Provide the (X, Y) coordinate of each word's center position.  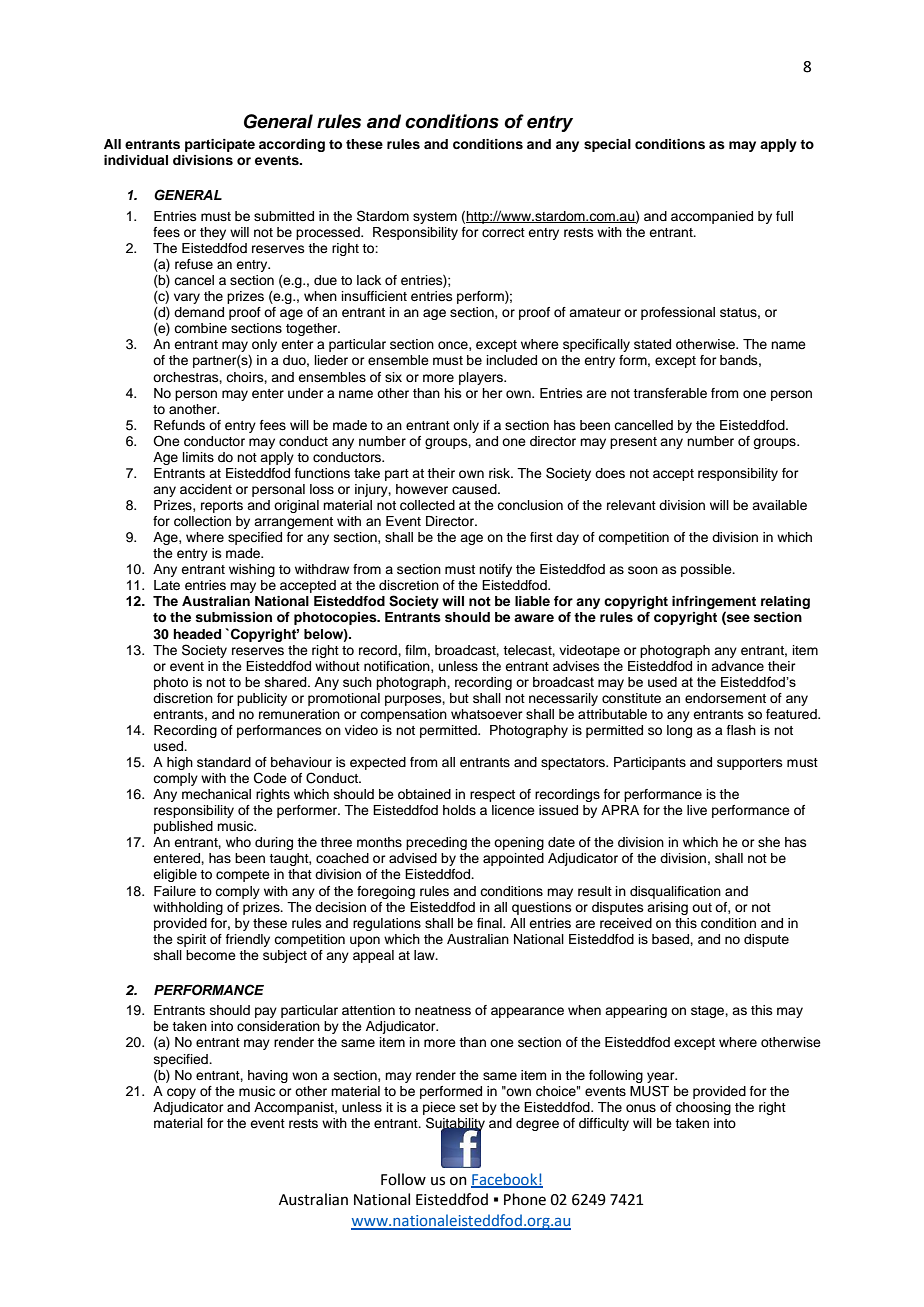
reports (222, 507)
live (697, 810)
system (435, 218)
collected (427, 505)
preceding (436, 843)
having (268, 1076)
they (213, 233)
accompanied (712, 217)
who (238, 842)
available (779, 505)
